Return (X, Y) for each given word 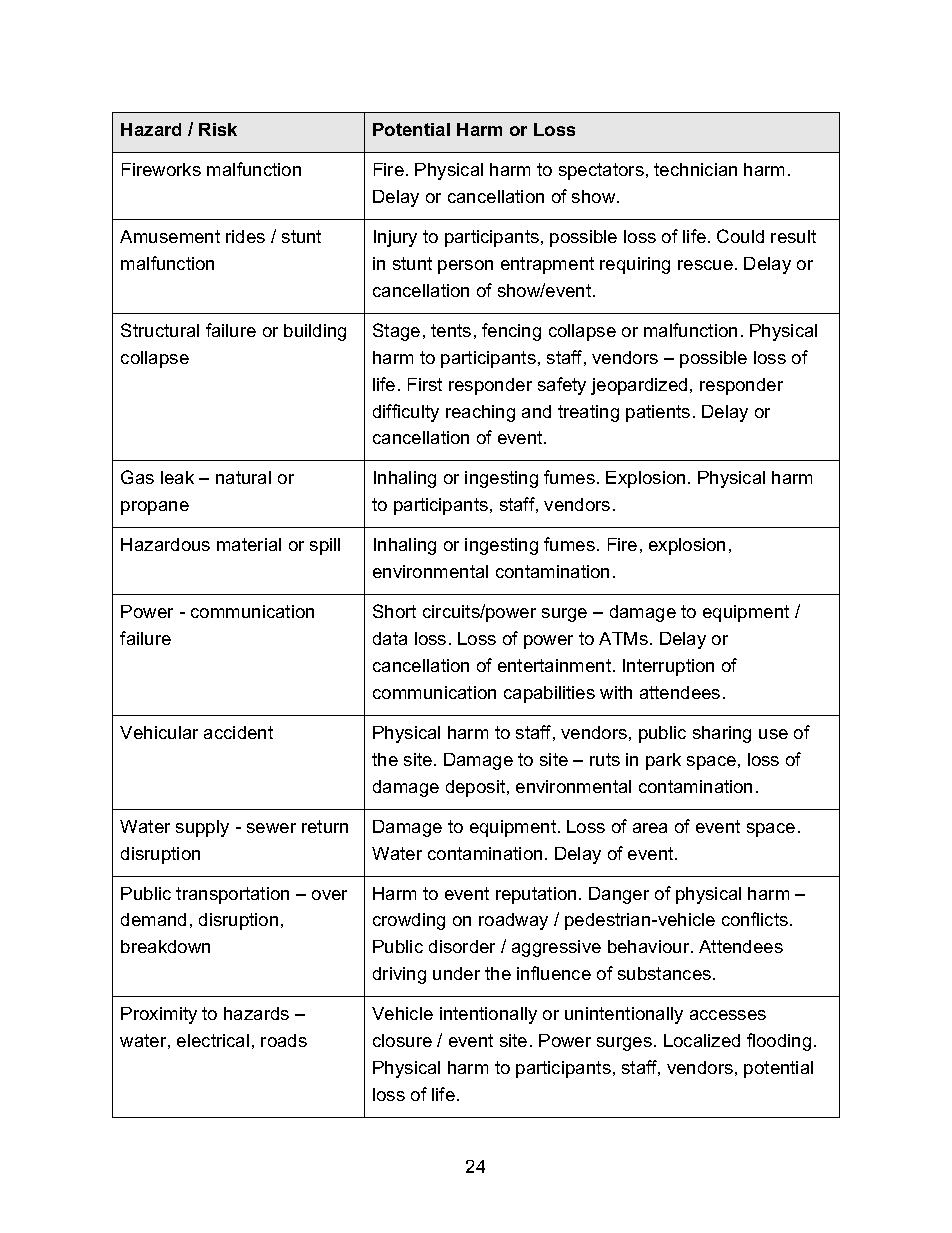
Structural (160, 330)
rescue (705, 265)
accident (238, 732)
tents (451, 330)
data (390, 638)
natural (243, 477)
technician (695, 169)
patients (658, 413)
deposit (477, 788)
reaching (480, 413)
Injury (395, 238)
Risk (218, 129)
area (650, 828)
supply (202, 828)
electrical (213, 1040)
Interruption (668, 667)
